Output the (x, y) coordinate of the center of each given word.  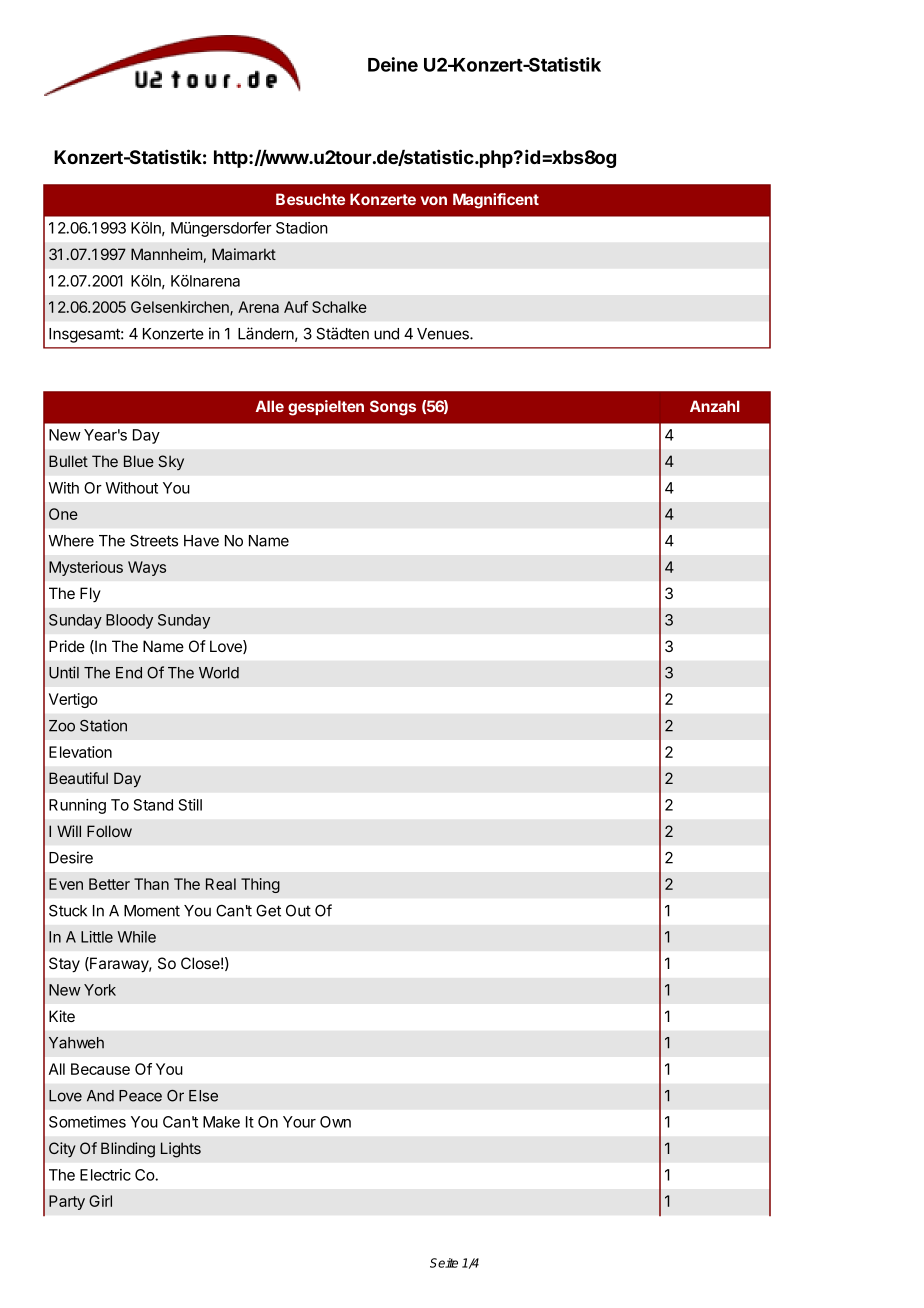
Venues (444, 334)
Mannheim (166, 254)
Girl (100, 1201)
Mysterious (86, 568)
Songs (393, 408)
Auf (296, 307)
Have (201, 541)
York (100, 990)
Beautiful (78, 778)
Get (268, 911)
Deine (393, 64)
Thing (260, 885)
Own (335, 1122)
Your (299, 1122)
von (434, 200)
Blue (139, 461)
